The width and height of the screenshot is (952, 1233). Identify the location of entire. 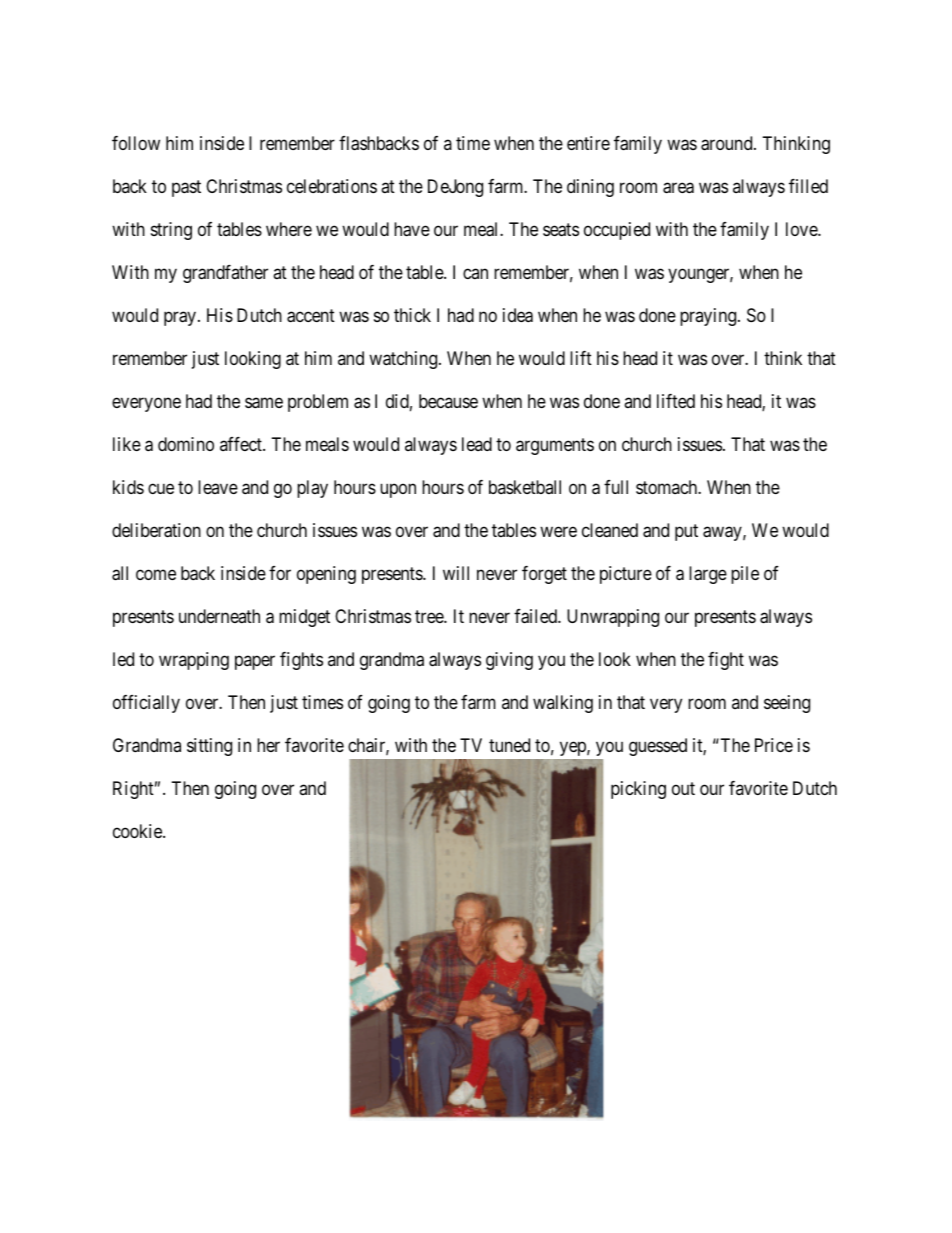
(588, 143).
